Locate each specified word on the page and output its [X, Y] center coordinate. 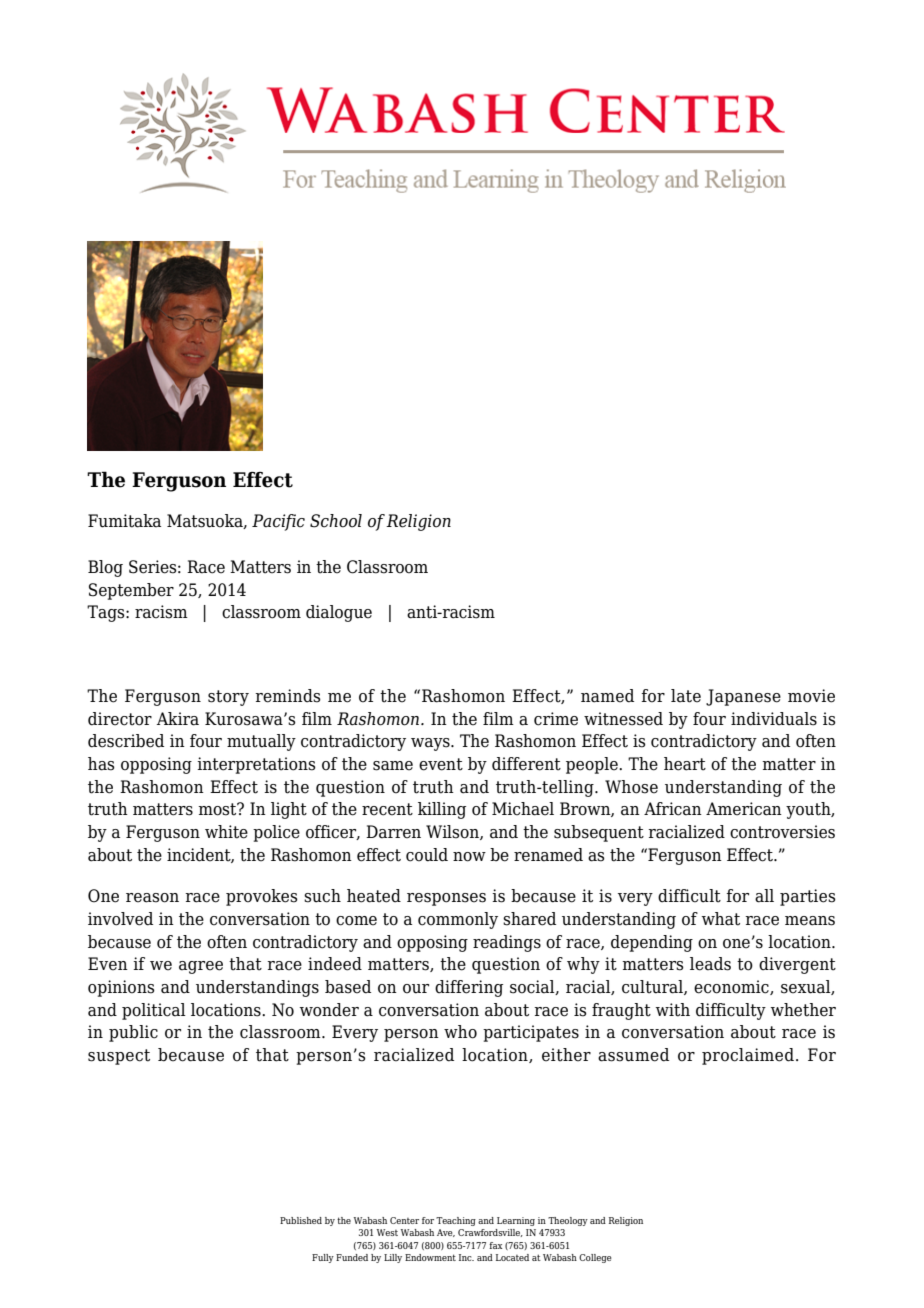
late [686, 696]
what [721, 919]
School [336, 521]
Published [301, 1220]
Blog [105, 568]
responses [446, 899]
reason [152, 898]
